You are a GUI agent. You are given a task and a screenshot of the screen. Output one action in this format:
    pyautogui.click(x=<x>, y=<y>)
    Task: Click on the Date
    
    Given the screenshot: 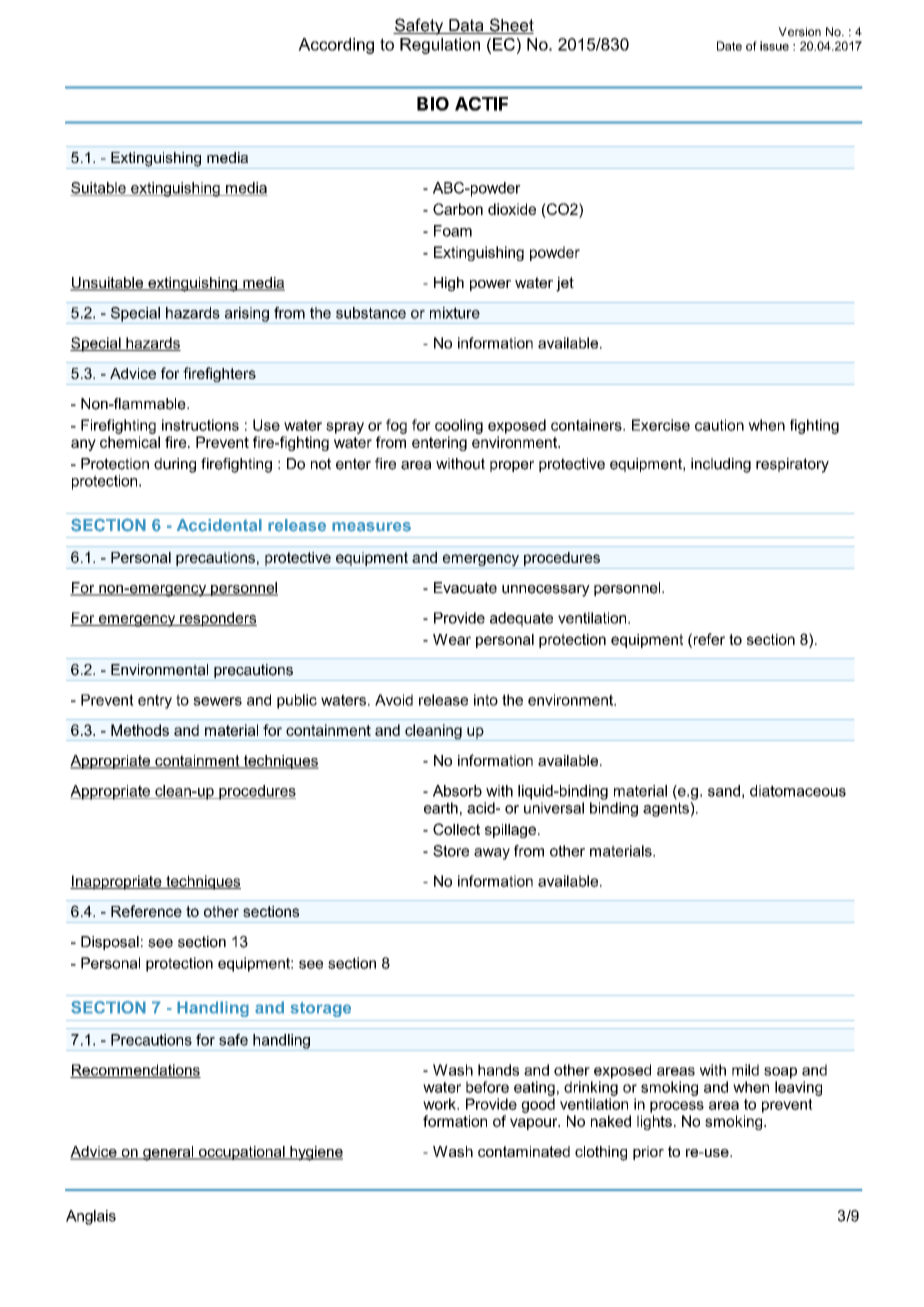 What is the action you would take?
    pyautogui.click(x=729, y=46)
